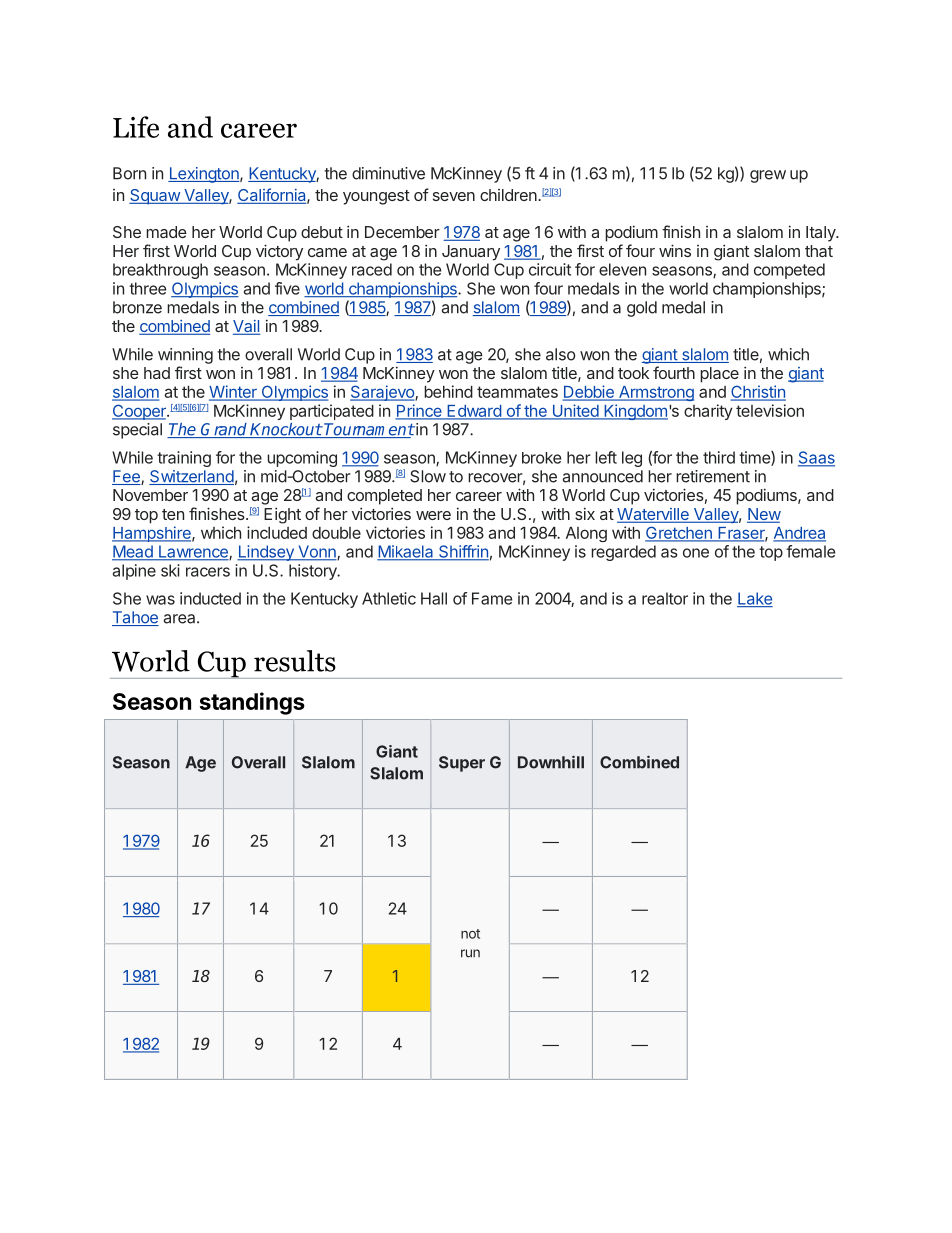  Describe the element at coordinates (448, 391) in the screenshot. I see `behind` at that location.
